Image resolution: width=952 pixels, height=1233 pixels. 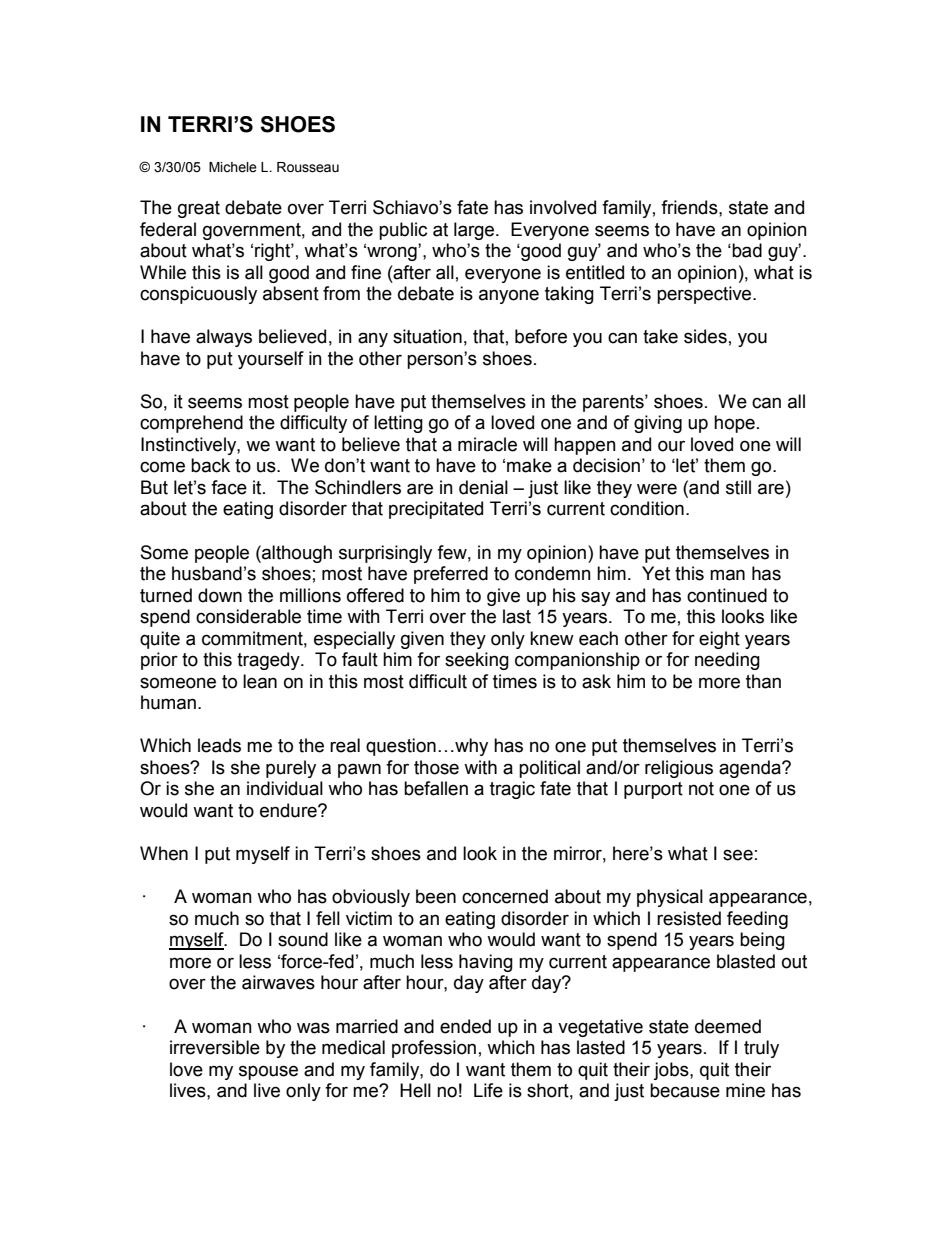 I want to click on irreversible, so click(x=215, y=1047).
